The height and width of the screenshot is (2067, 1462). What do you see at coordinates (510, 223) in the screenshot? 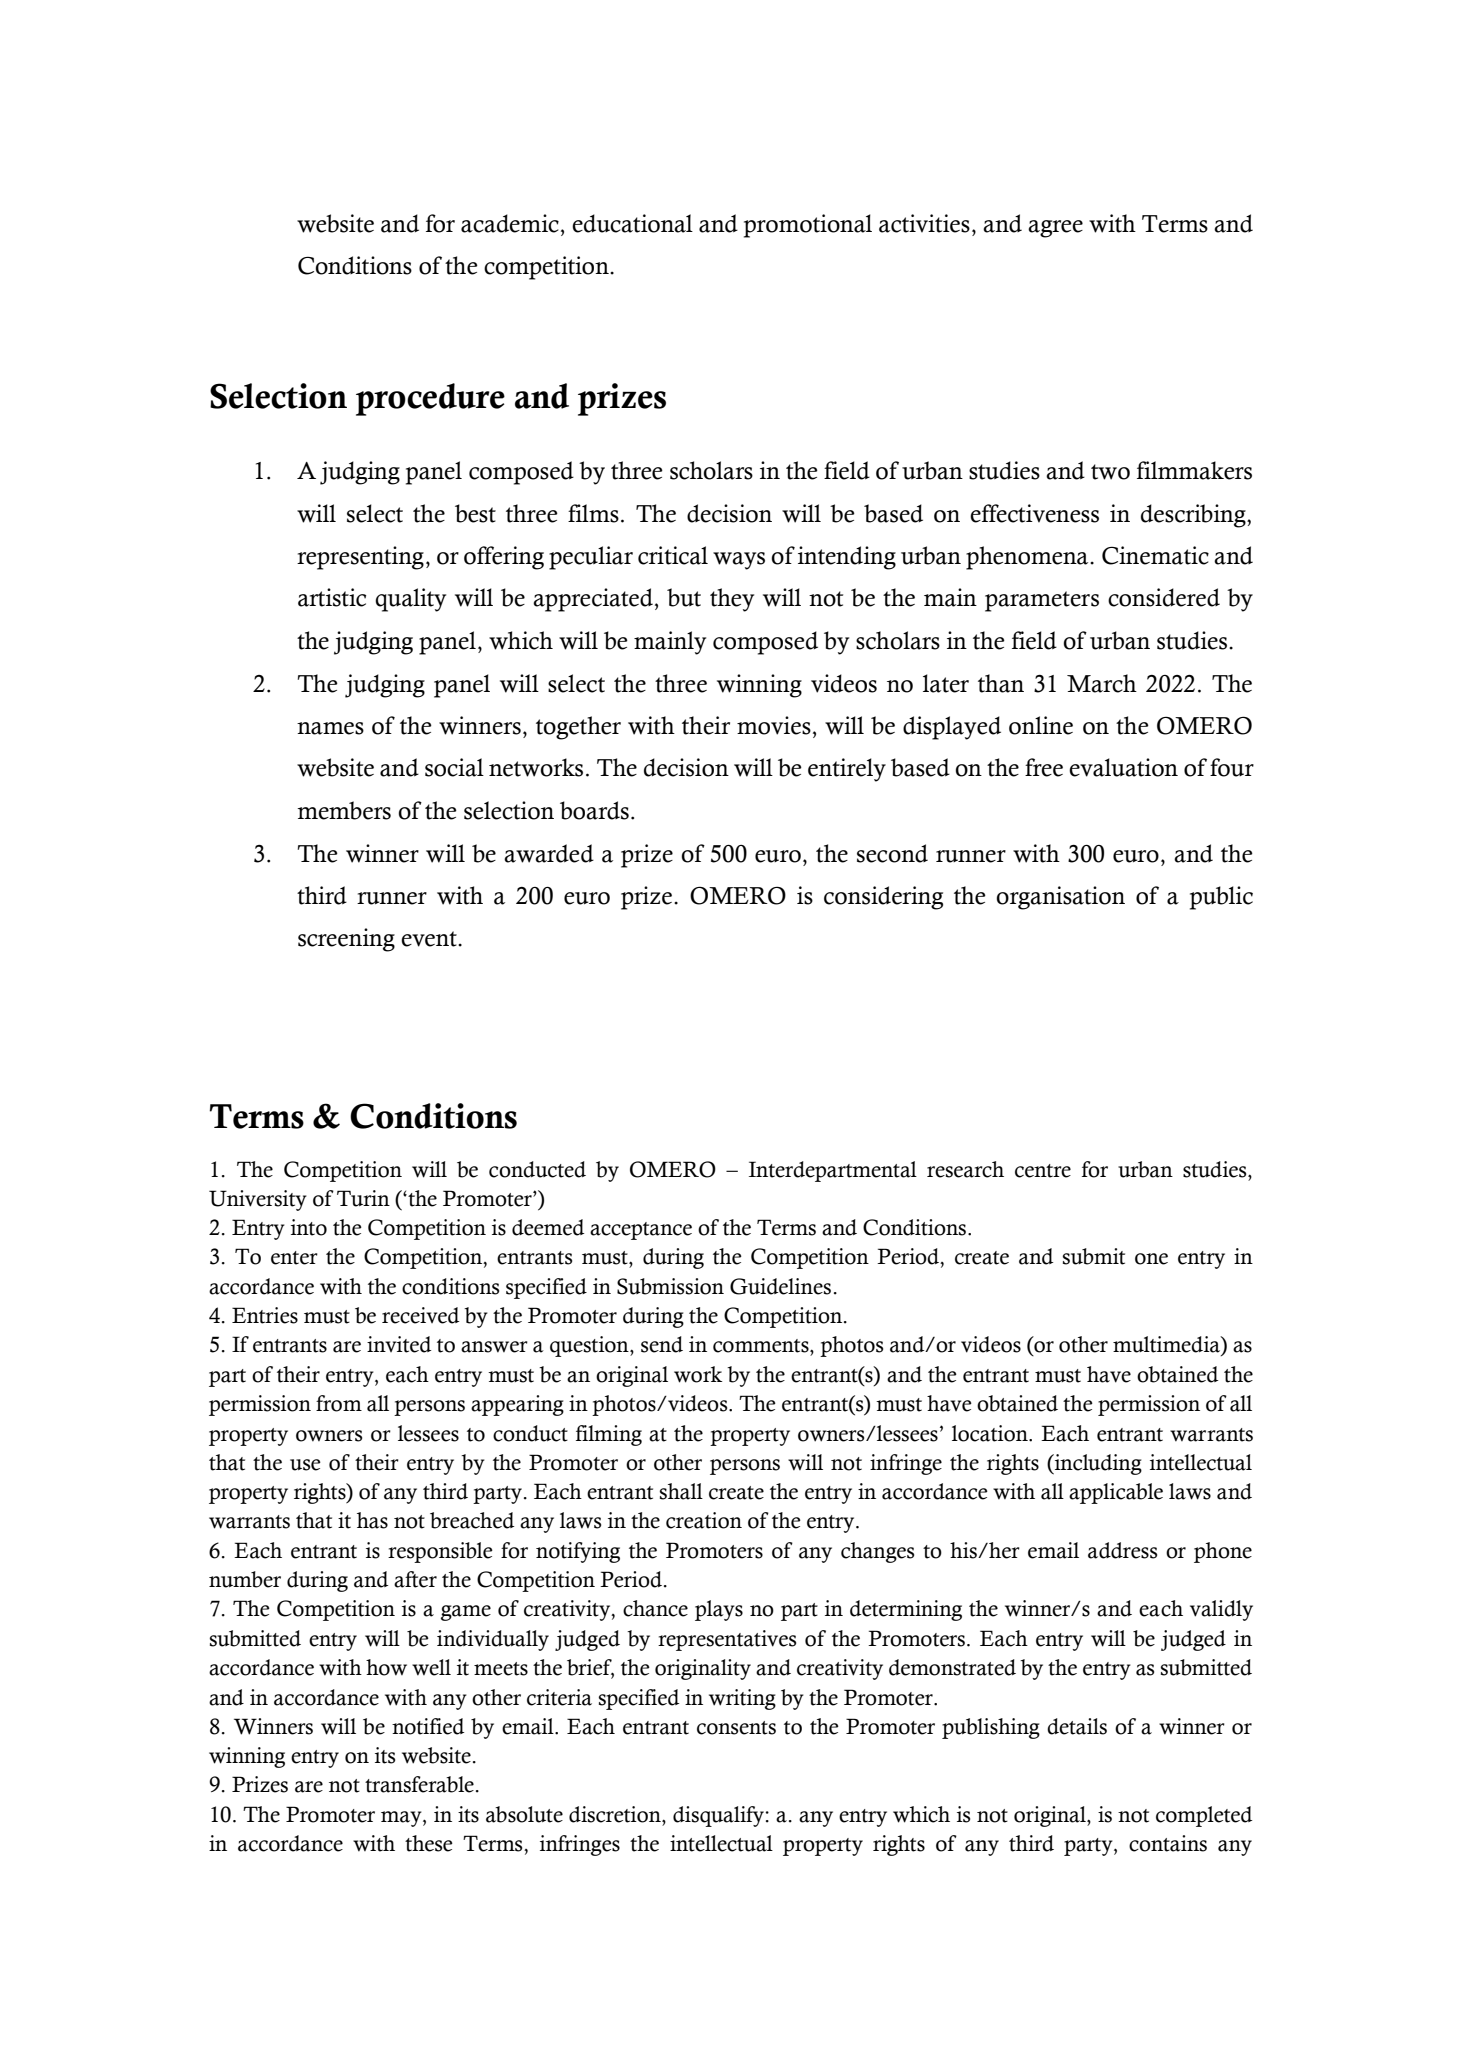
I see `academic` at bounding box center [510, 223].
